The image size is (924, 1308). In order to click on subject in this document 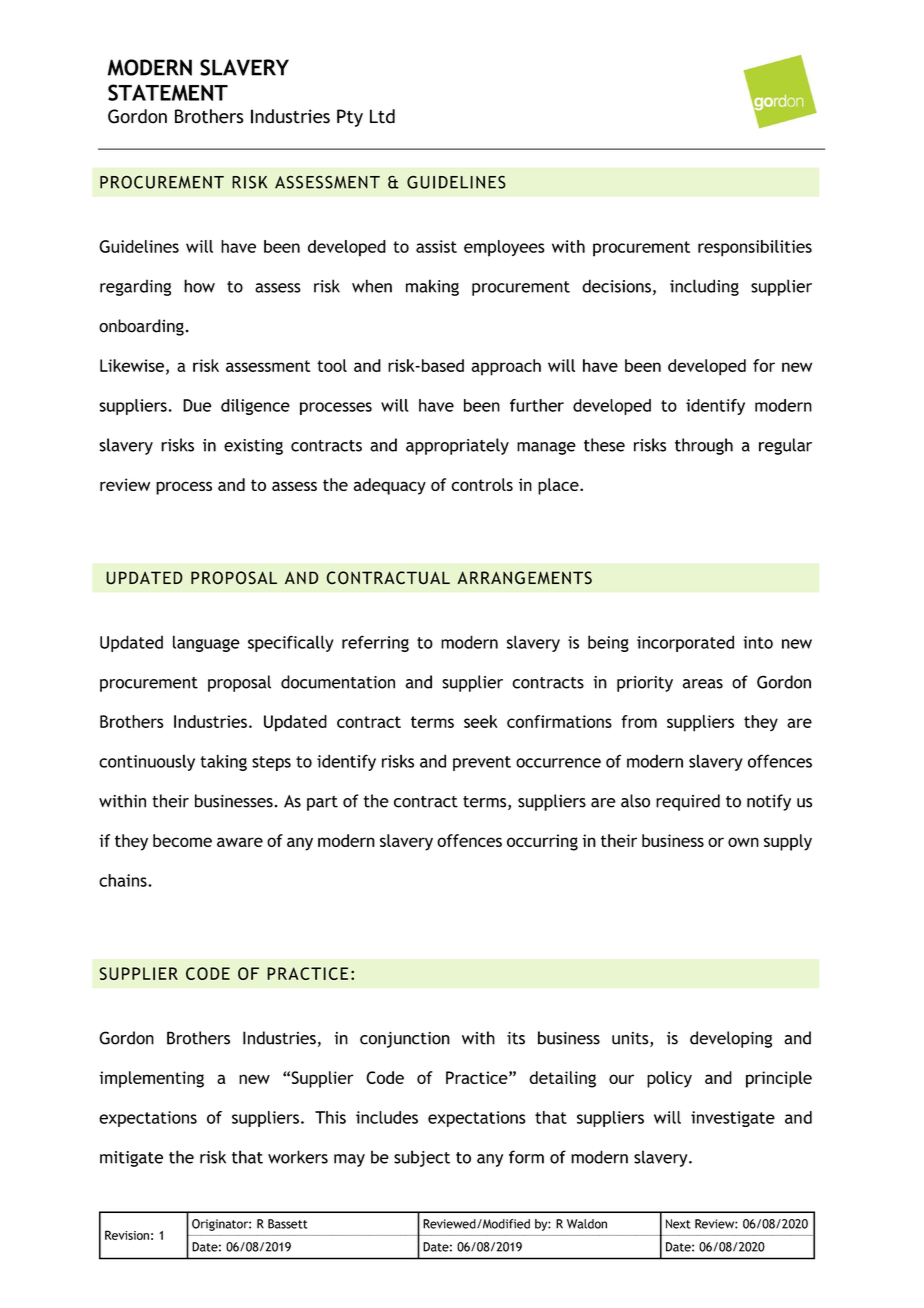, I will do `click(422, 1158)`.
